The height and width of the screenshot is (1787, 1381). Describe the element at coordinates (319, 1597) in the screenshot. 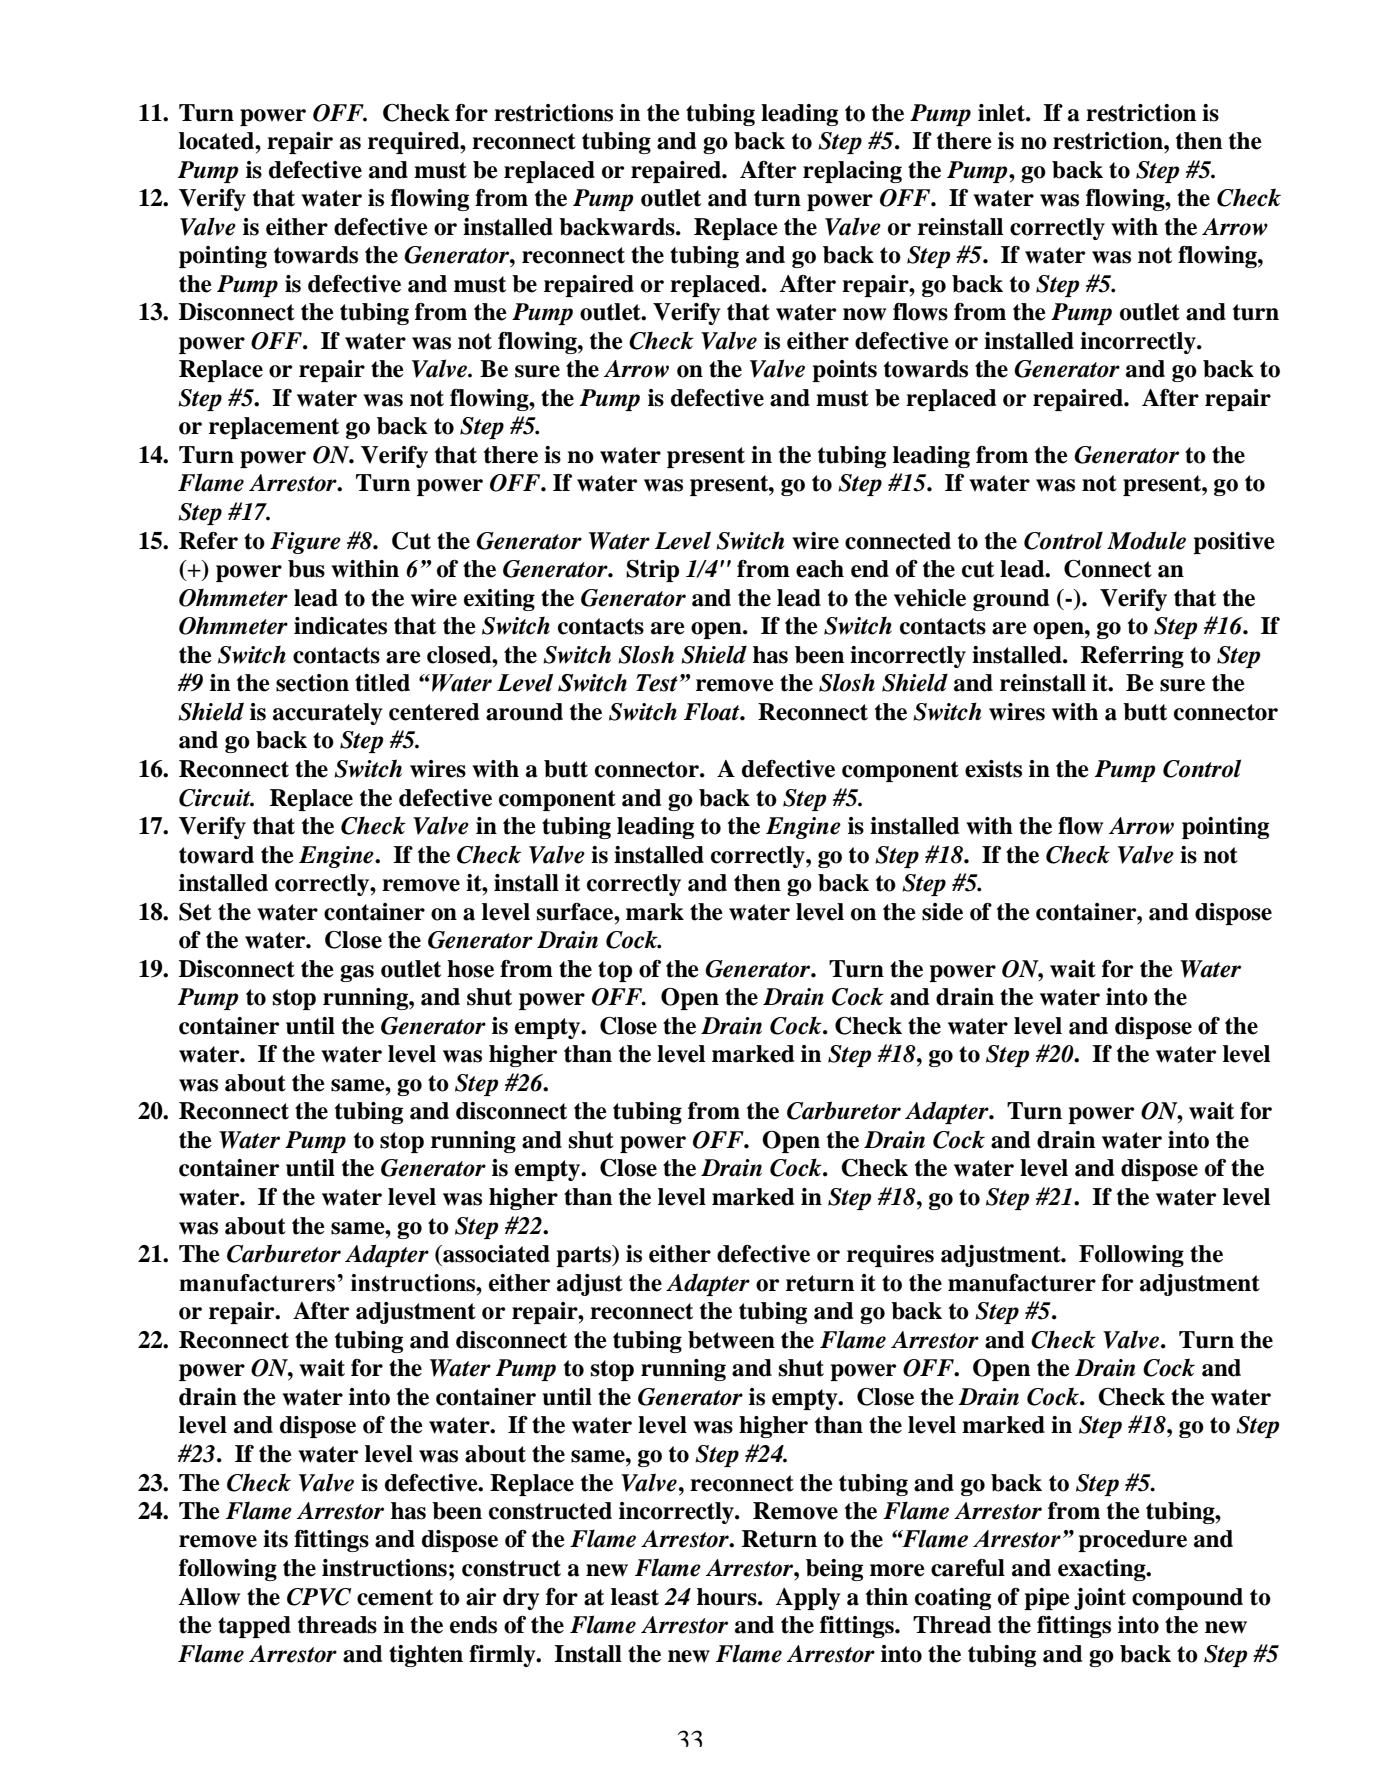

I see `CPVC` at that location.
